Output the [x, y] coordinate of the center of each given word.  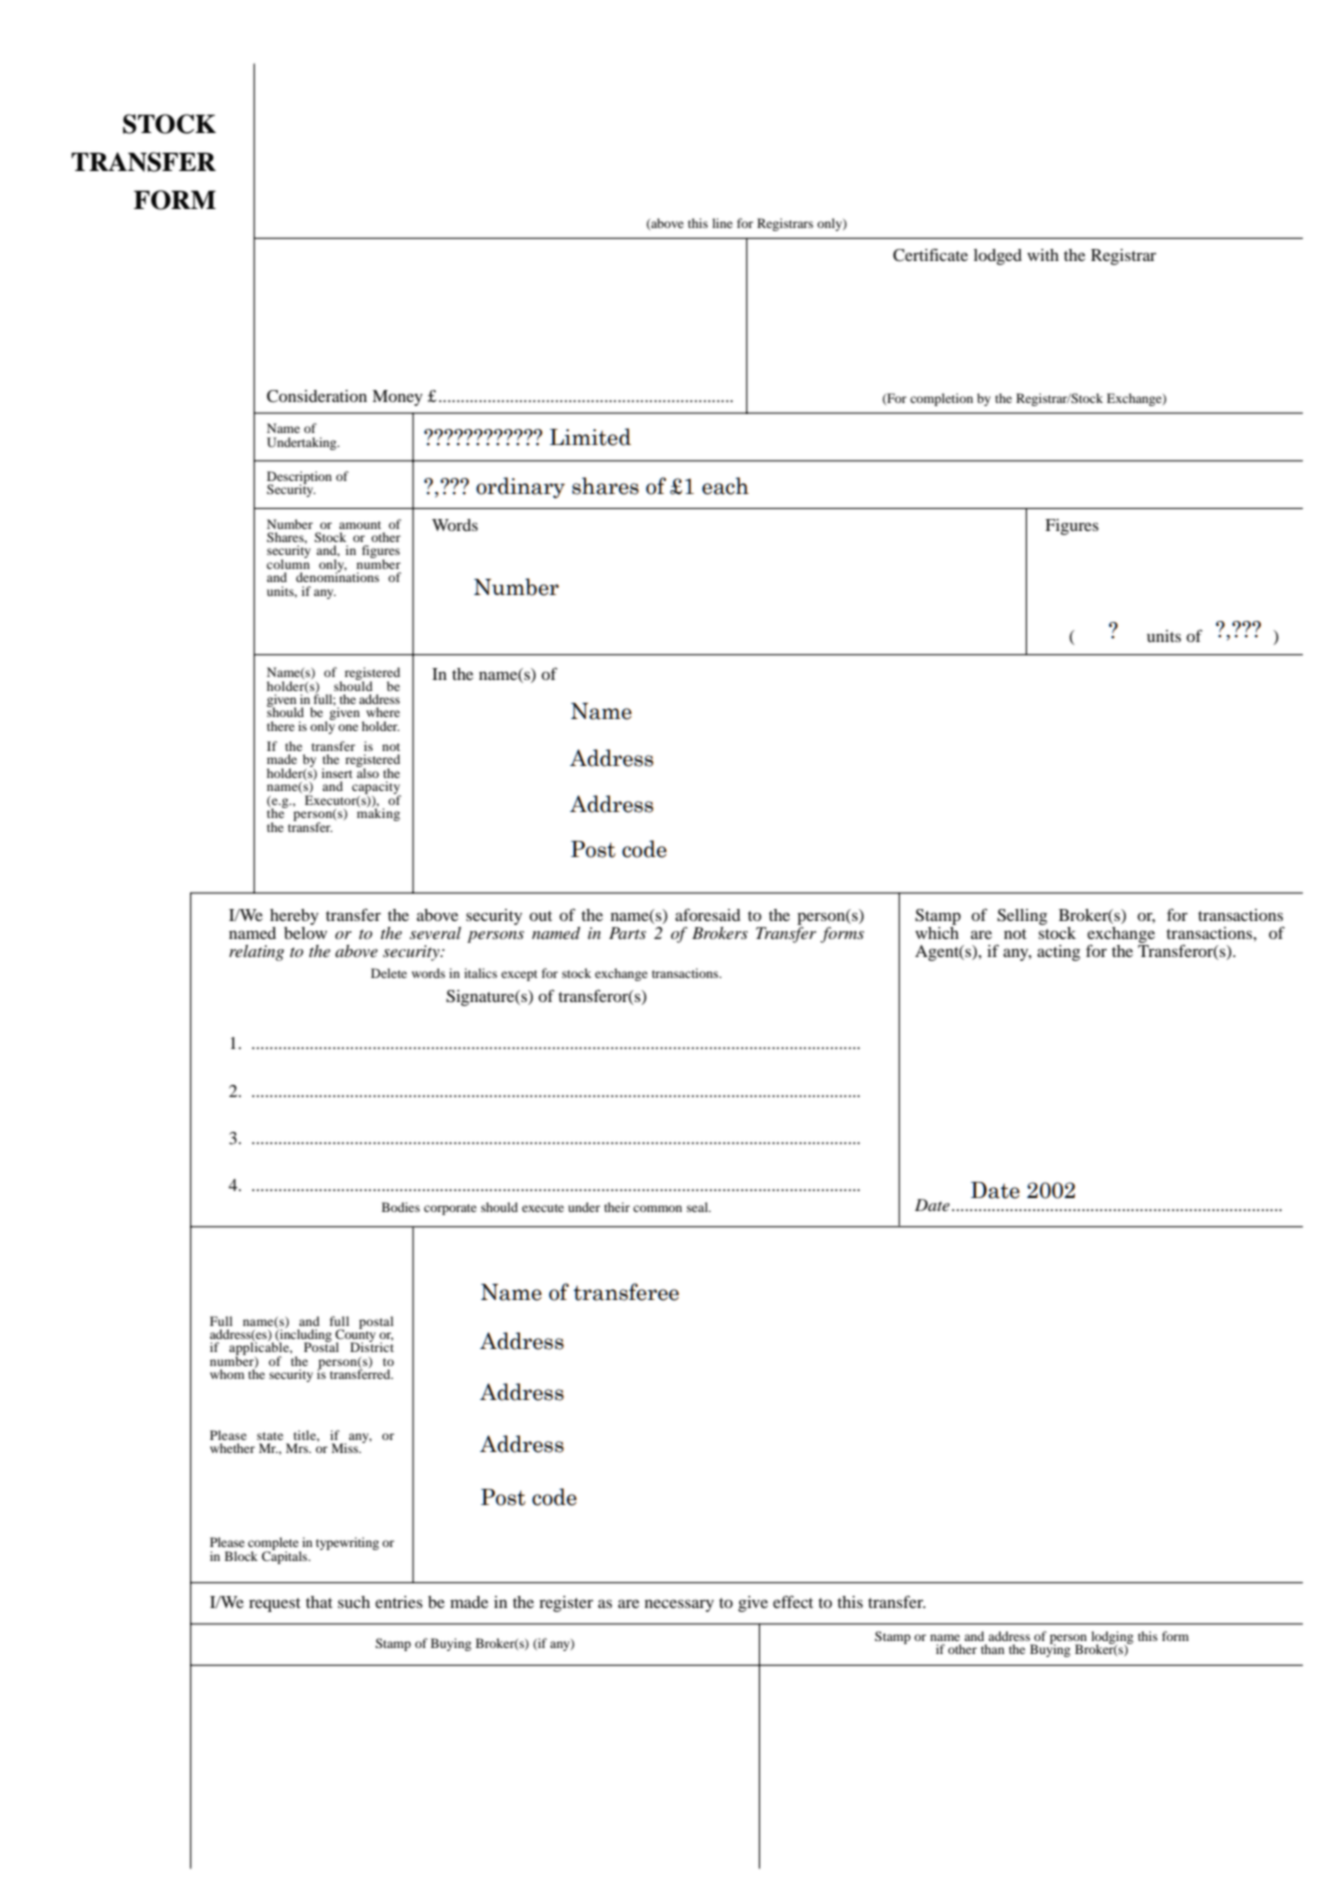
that [319, 1602]
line [722, 223]
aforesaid [708, 914]
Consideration [317, 396]
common [657, 1208]
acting [1058, 953]
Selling [1022, 917]
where [383, 712]
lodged [998, 257]
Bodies [401, 1207]
